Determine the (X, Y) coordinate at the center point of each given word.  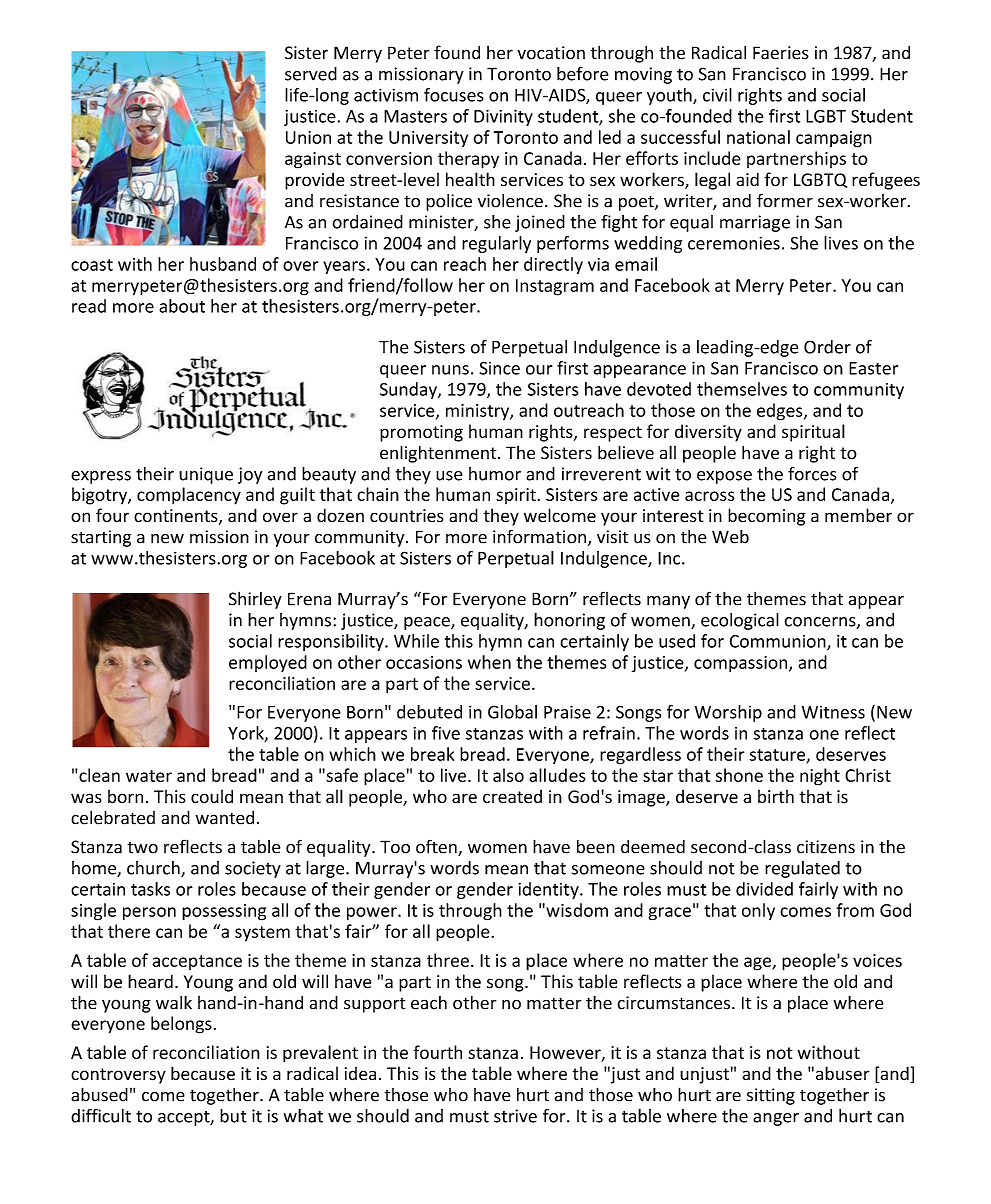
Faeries (781, 53)
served (311, 74)
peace (428, 623)
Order (827, 347)
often (437, 847)
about (182, 306)
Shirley (255, 600)
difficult (101, 1116)
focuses (454, 95)
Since (500, 368)
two (142, 848)
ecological (740, 621)
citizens (826, 847)
